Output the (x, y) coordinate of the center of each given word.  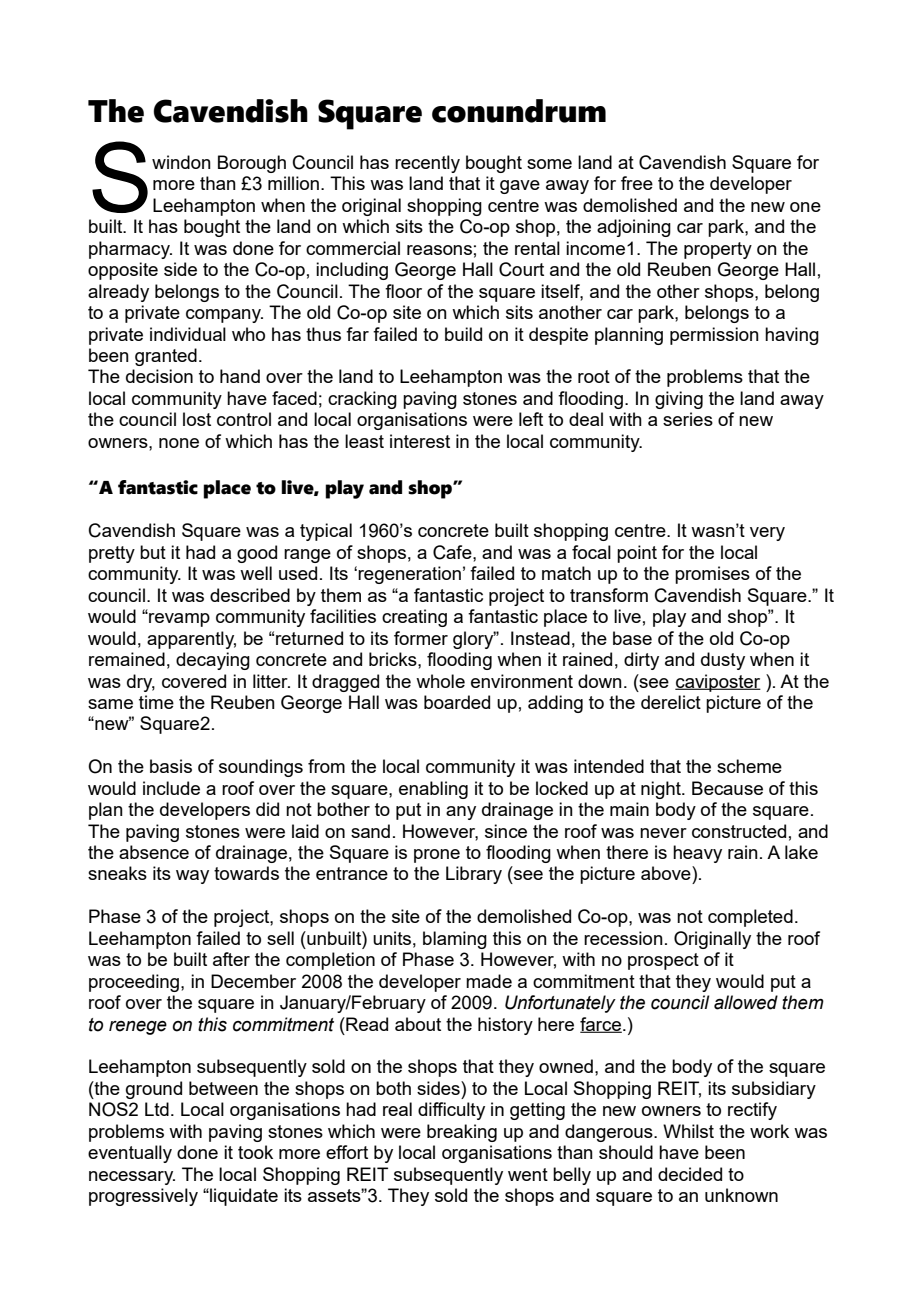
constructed (739, 831)
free (637, 183)
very (767, 534)
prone (437, 856)
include (171, 788)
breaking (462, 1133)
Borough (252, 164)
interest (420, 441)
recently (427, 164)
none (179, 443)
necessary (132, 1178)
